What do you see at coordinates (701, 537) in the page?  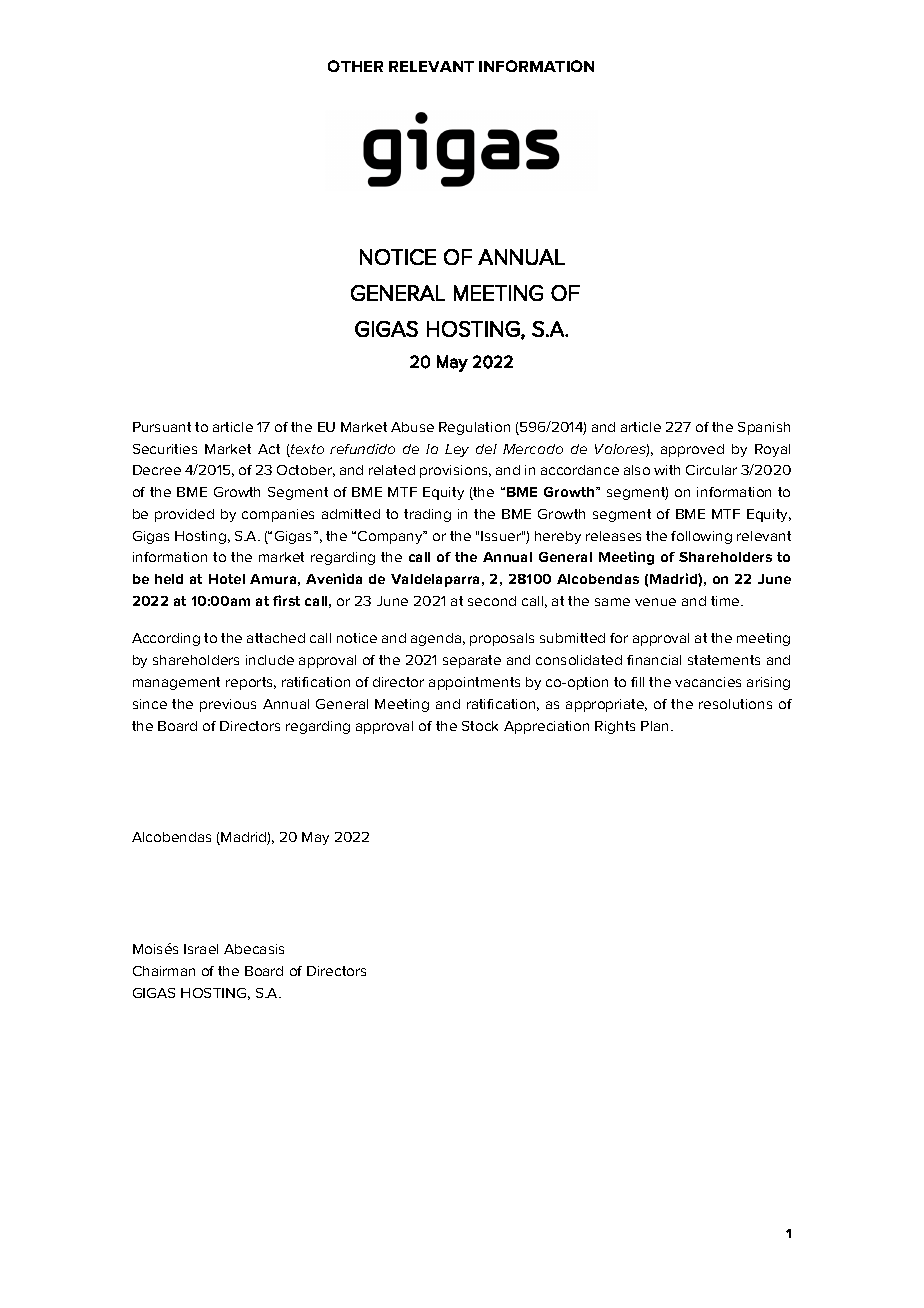 I see `following` at bounding box center [701, 537].
